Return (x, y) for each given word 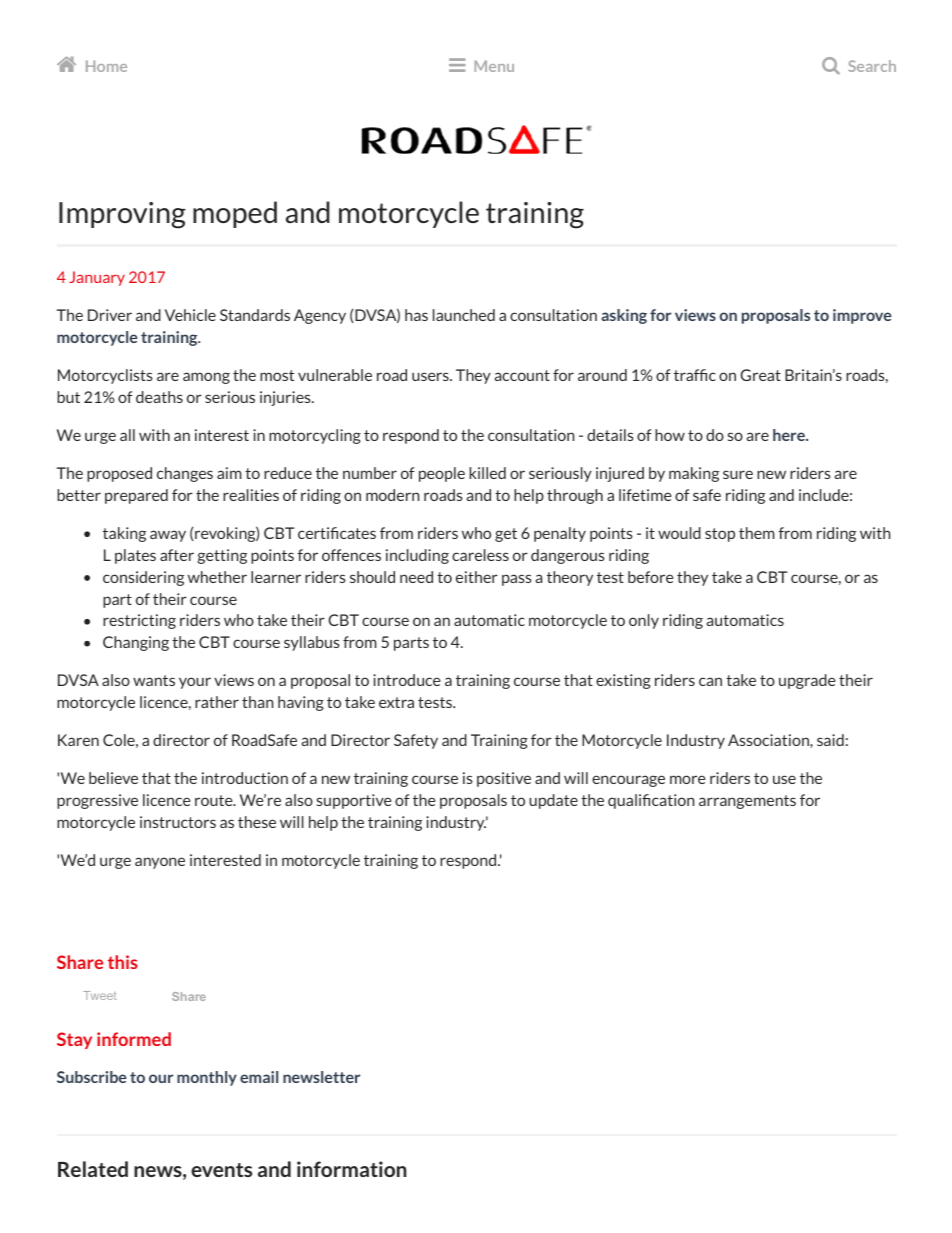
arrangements (747, 802)
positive (504, 779)
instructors (178, 822)
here (790, 435)
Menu (494, 66)
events (221, 1170)
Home (106, 66)
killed (487, 473)
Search (872, 66)
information (352, 1169)
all (127, 435)
